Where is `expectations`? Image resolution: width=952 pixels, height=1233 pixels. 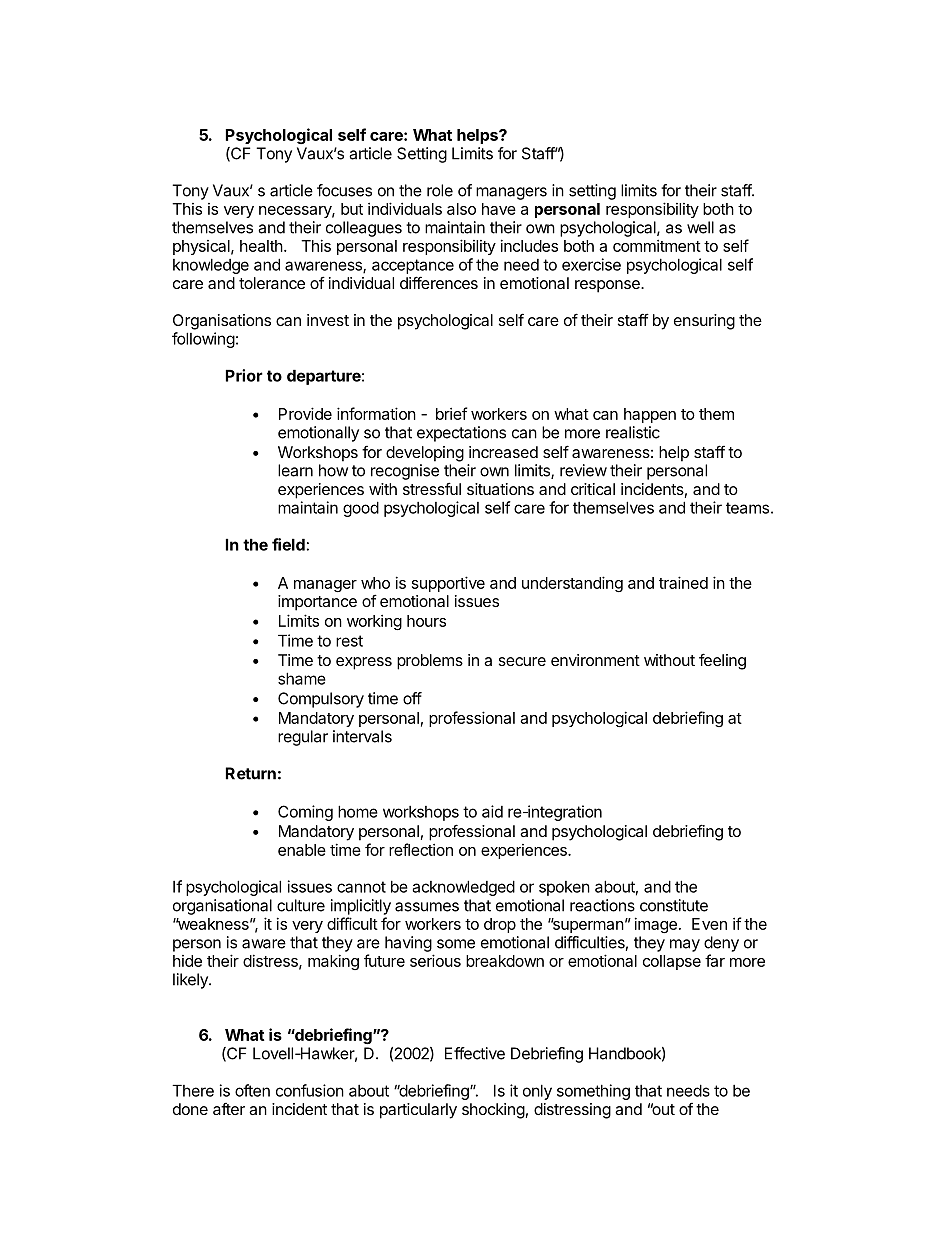 expectations is located at coordinates (461, 434).
